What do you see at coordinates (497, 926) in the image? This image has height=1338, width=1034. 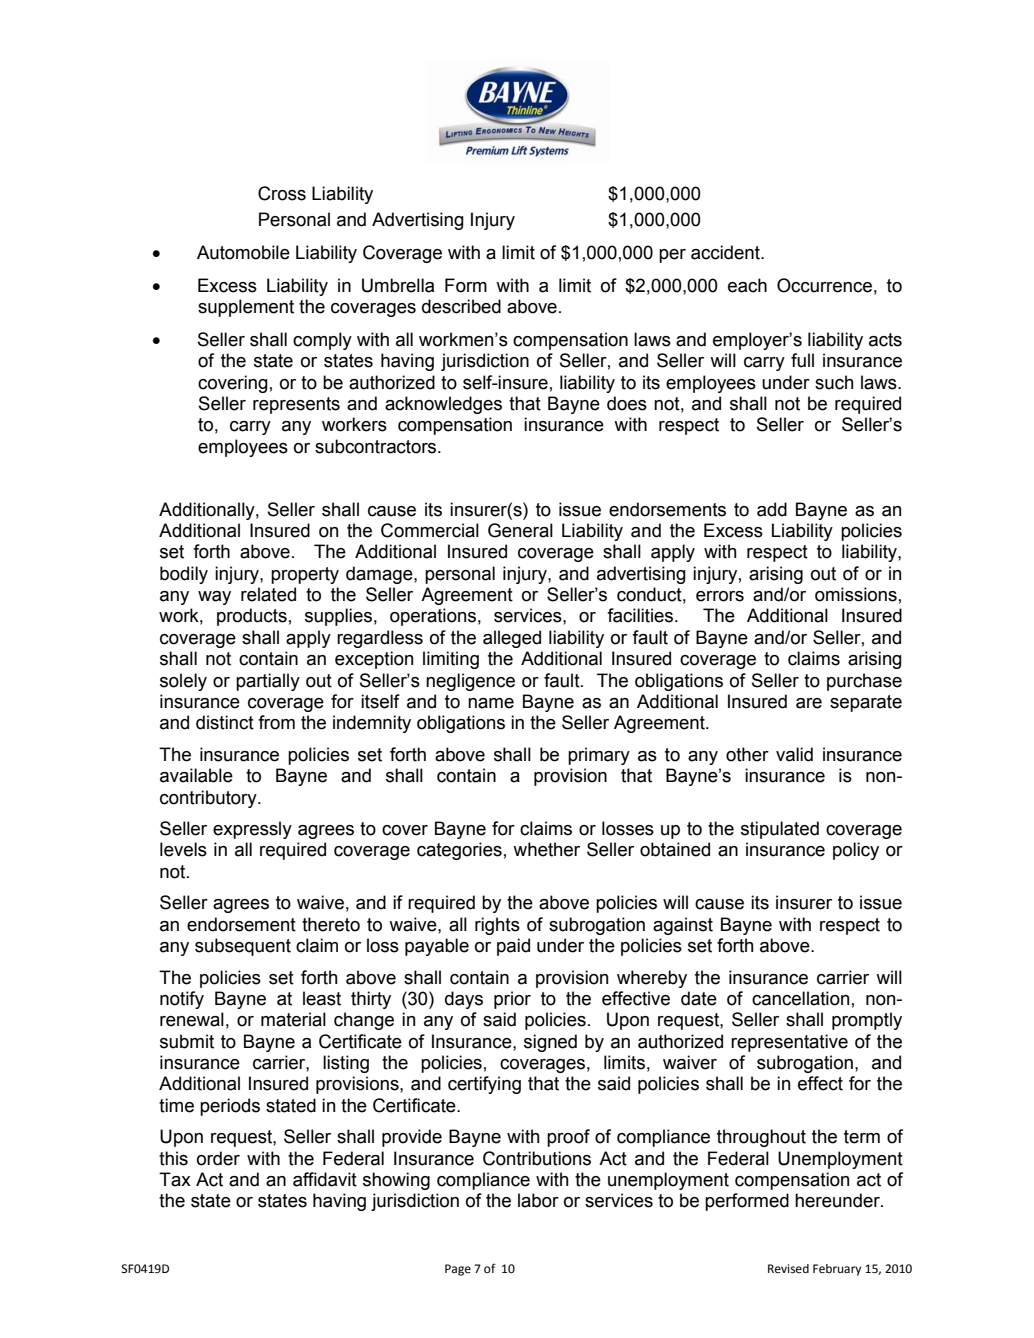 I see `rights` at bounding box center [497, 926].
